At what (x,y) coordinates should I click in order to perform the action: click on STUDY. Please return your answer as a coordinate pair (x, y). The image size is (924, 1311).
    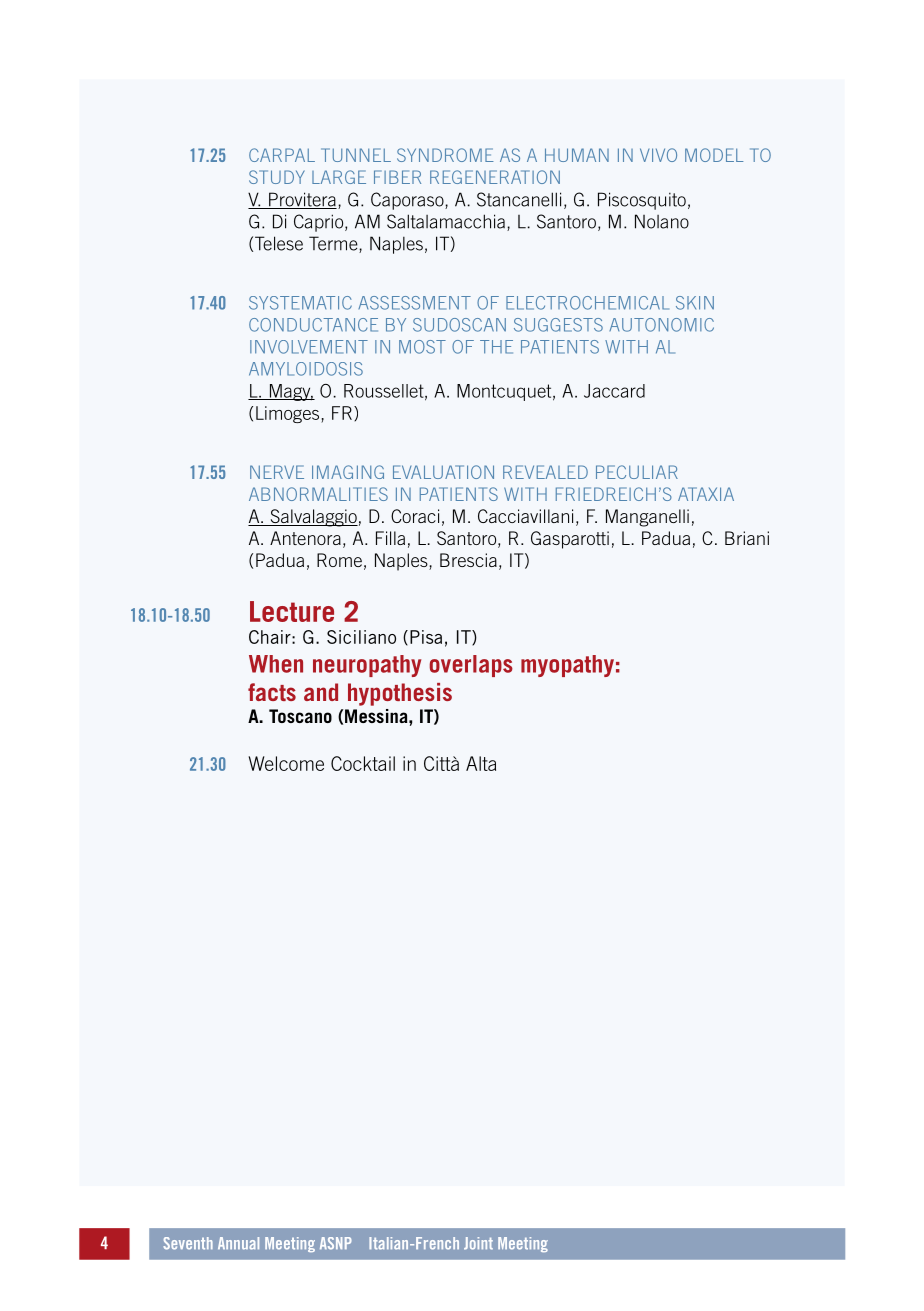
    Looking at the image, I should click on (277, 177).
